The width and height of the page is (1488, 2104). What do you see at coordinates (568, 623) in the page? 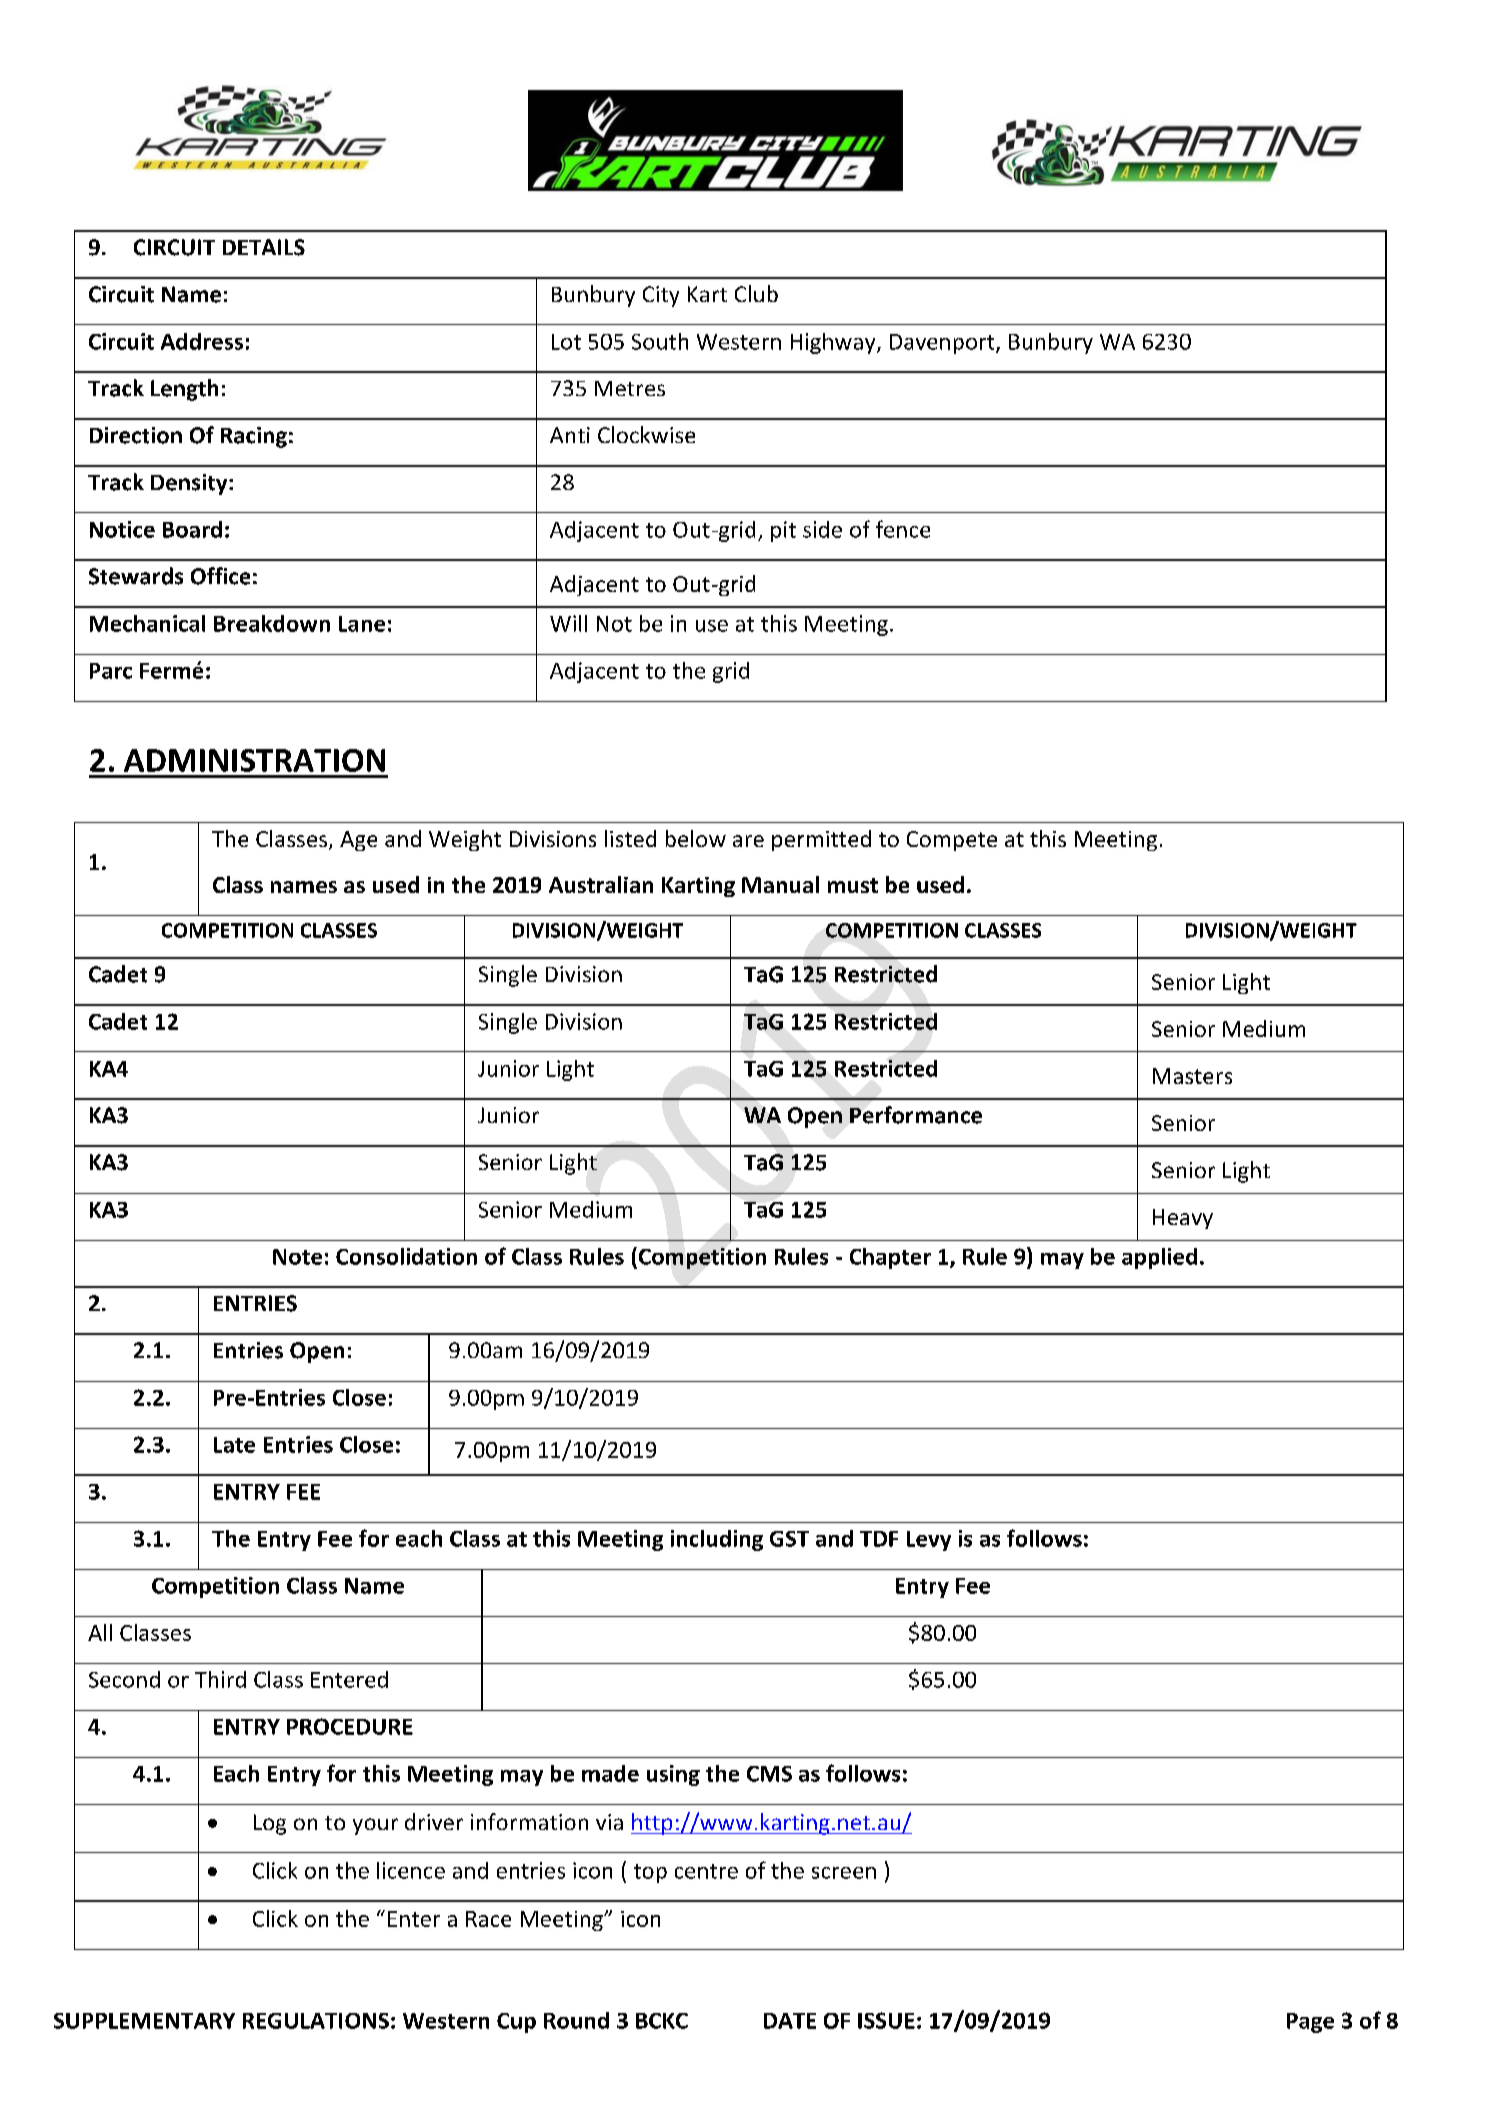
I see `Will` at bounding box center [568, 623].
